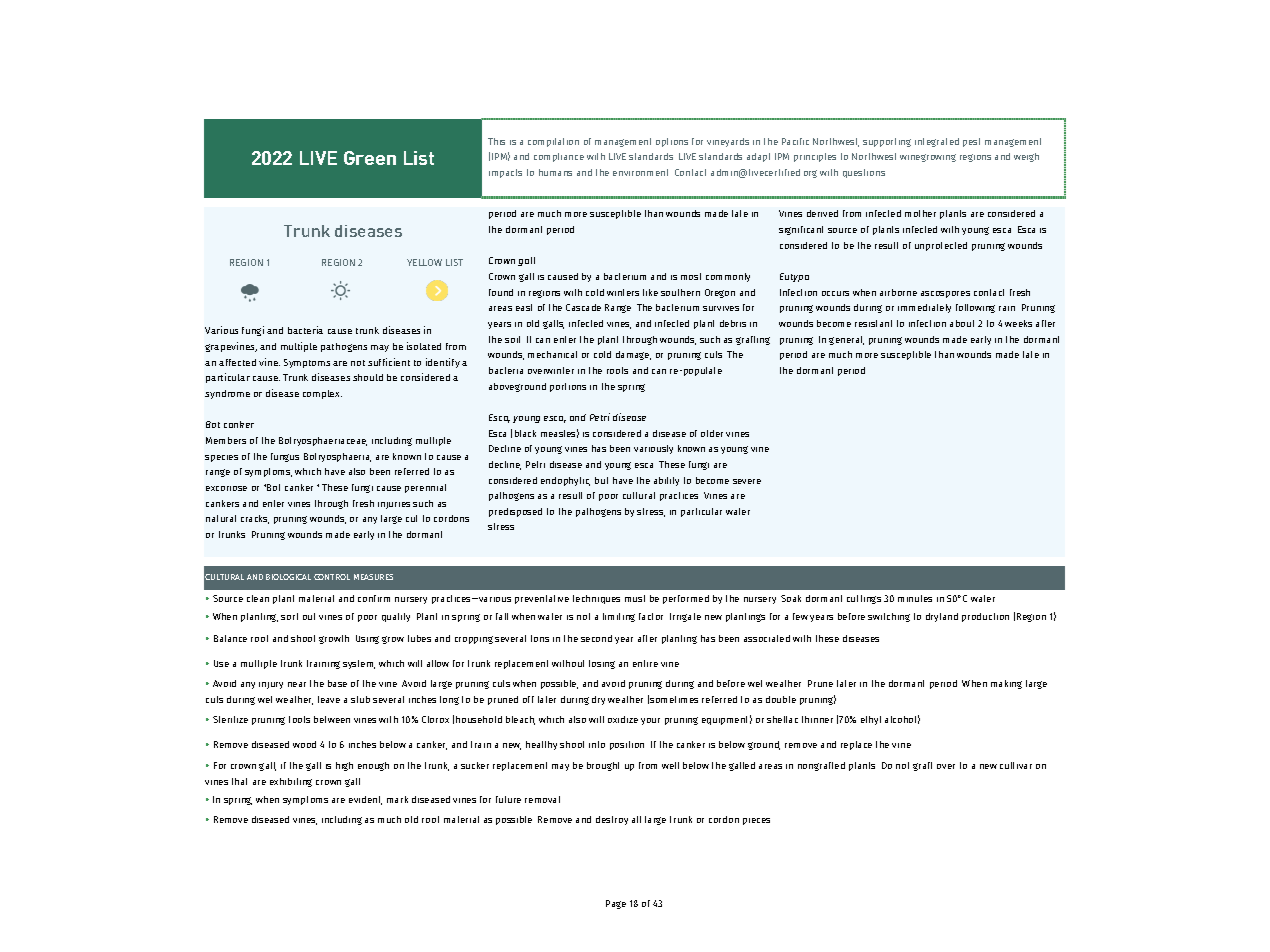 Image resolution: width=1270 pixels, height=952 pixels. What do you see at coordinates (937, 142) in the screenshot?
I see `integrated` at bounding box center [937, 142].
